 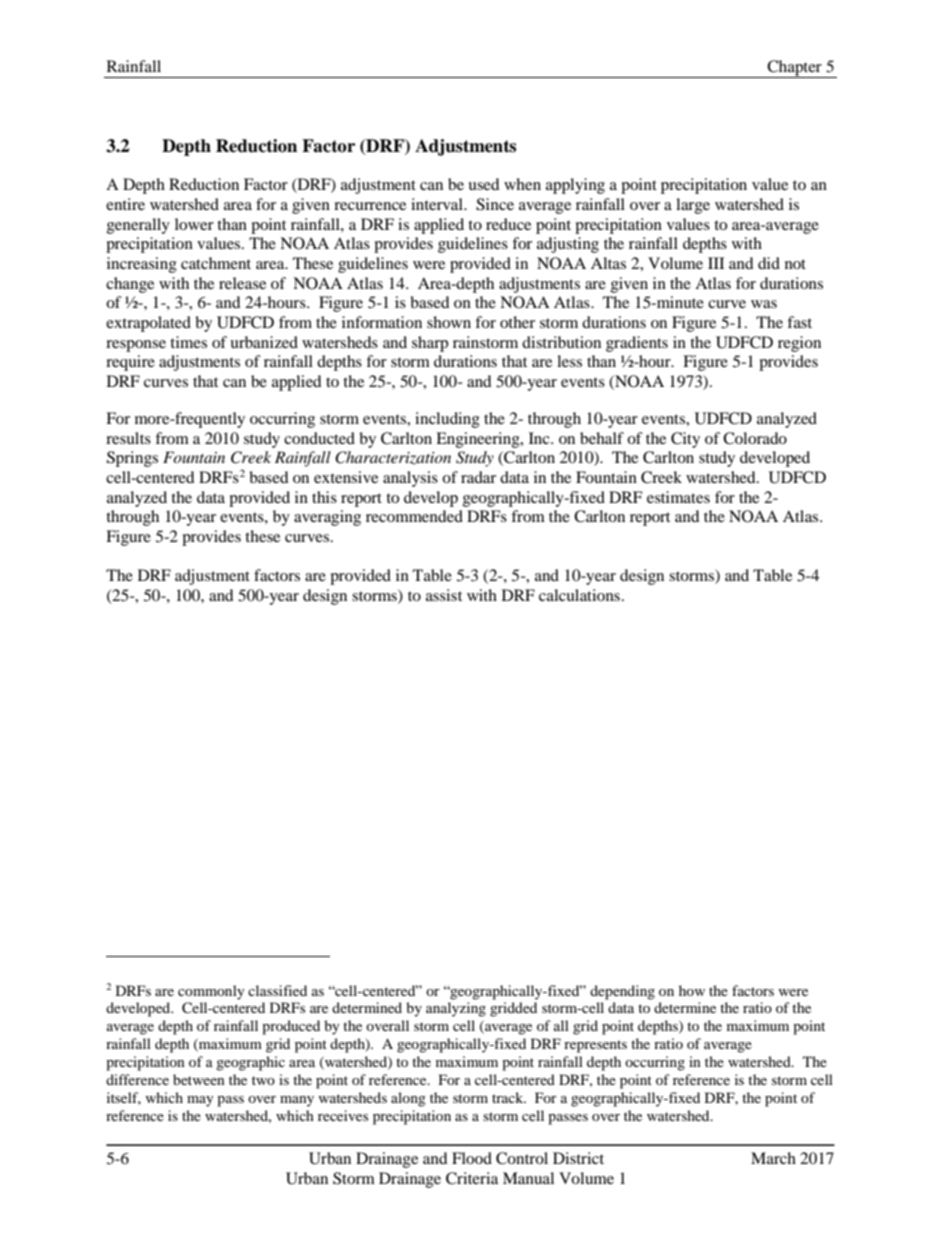 What do you see at coordinates (188, 342) in the screenshot?
I see `times` at bounding box center [188, 342].
